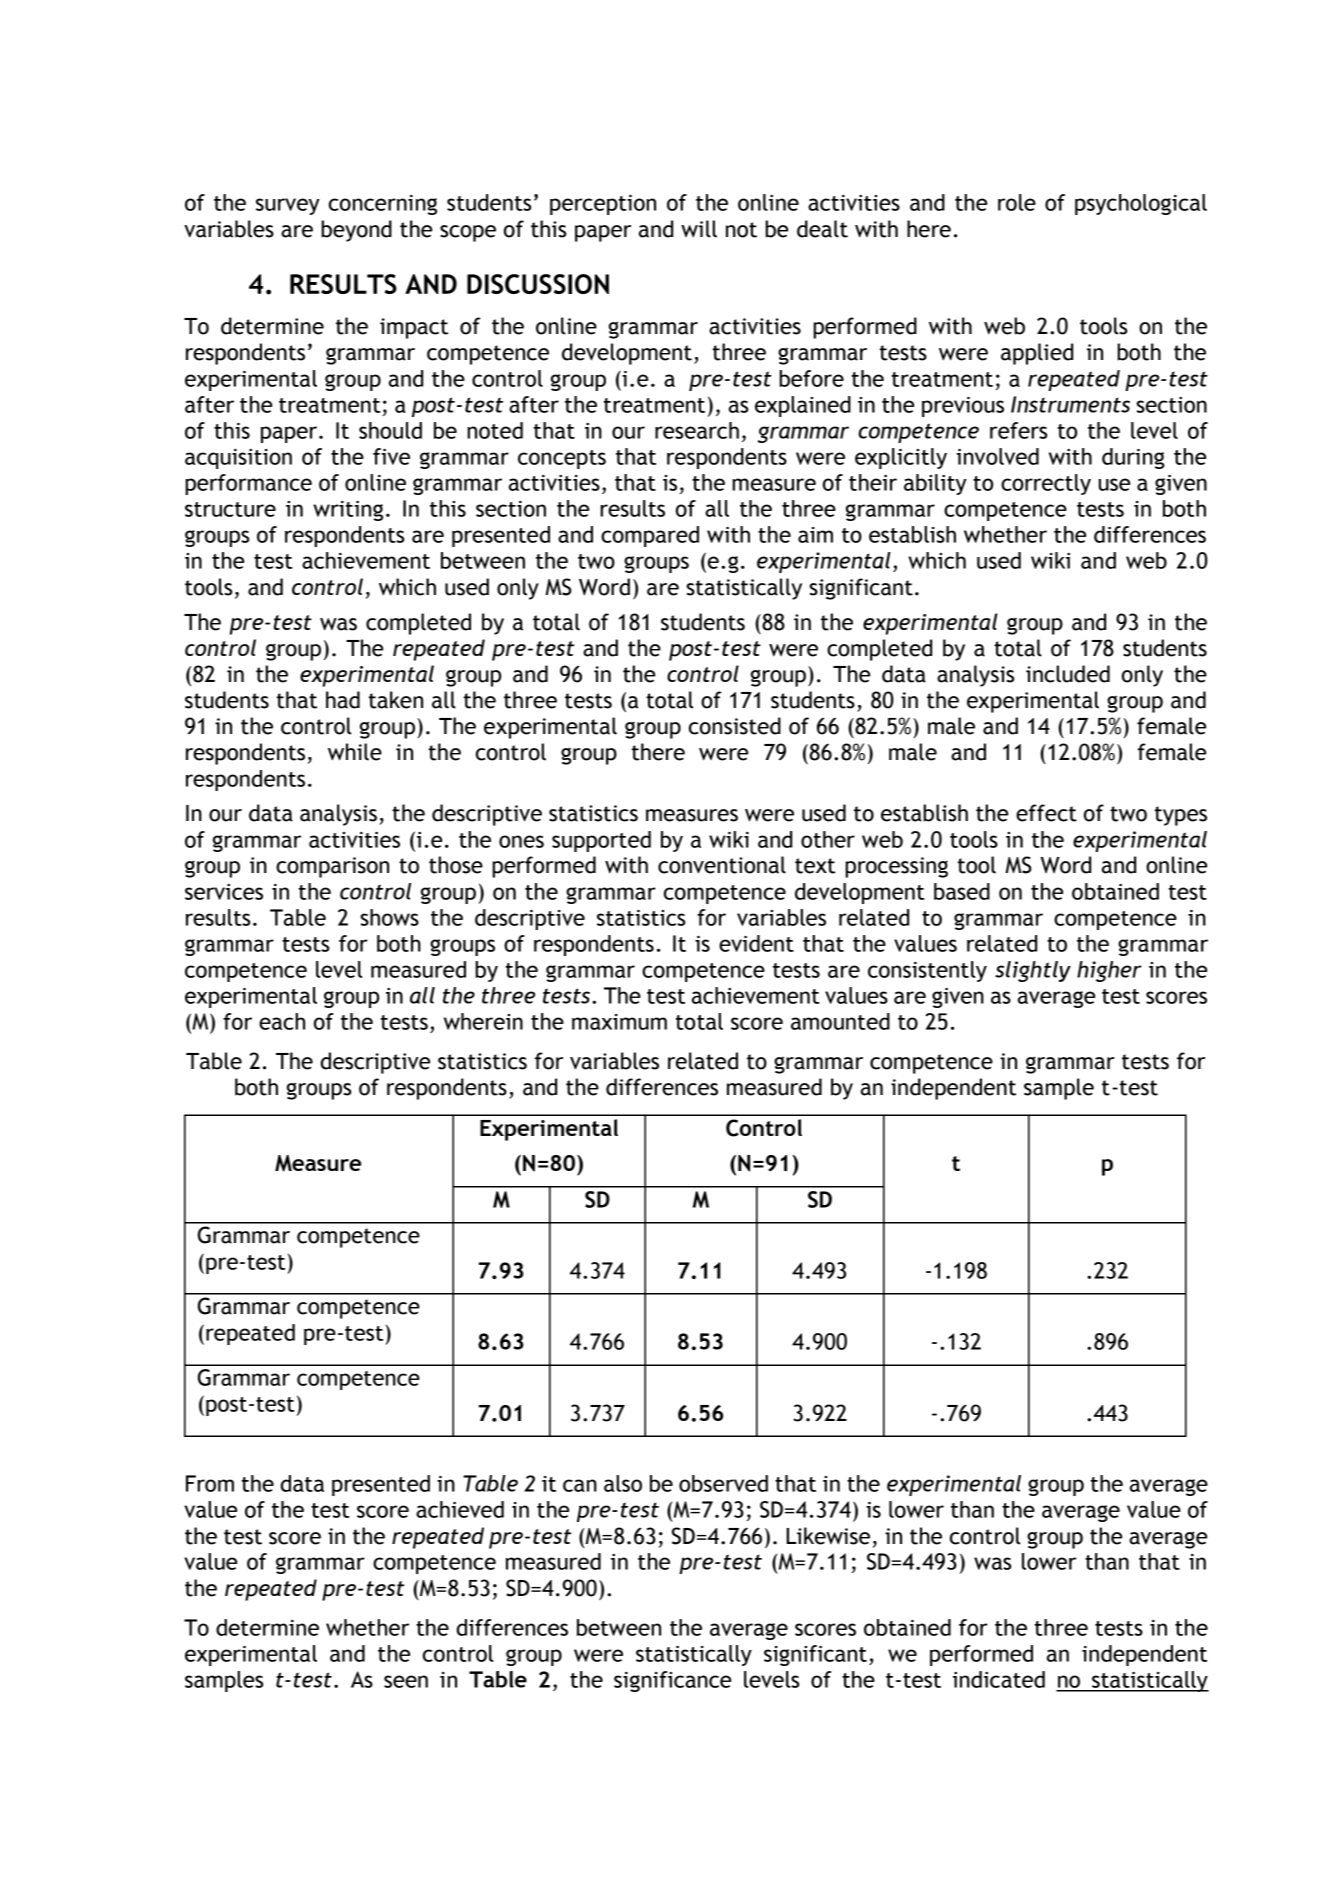 The height and width of the image is (1889, 1335). I want to click on seen, so click(406, 1681).
